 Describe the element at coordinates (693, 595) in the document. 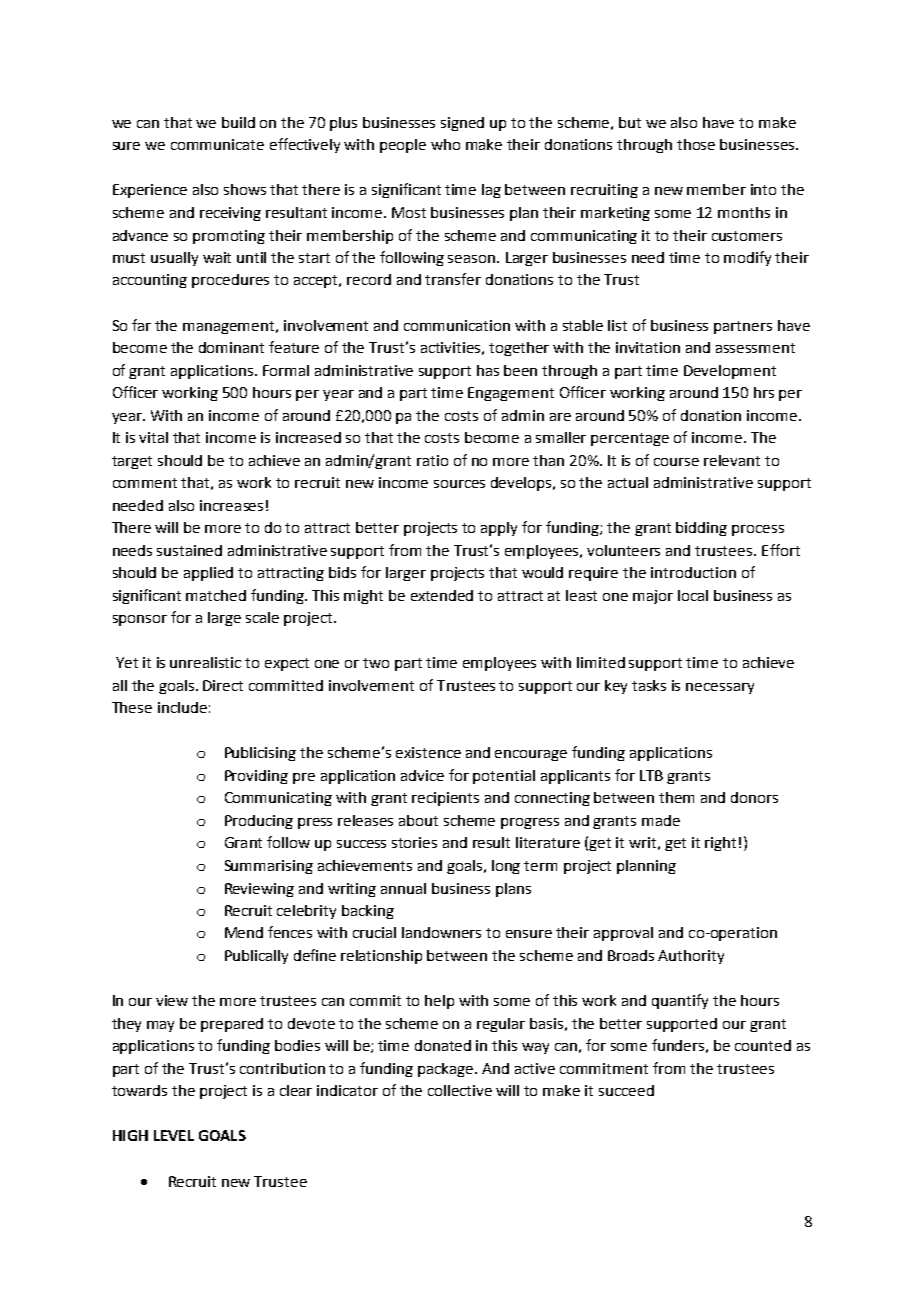

I see `local` at that location.
